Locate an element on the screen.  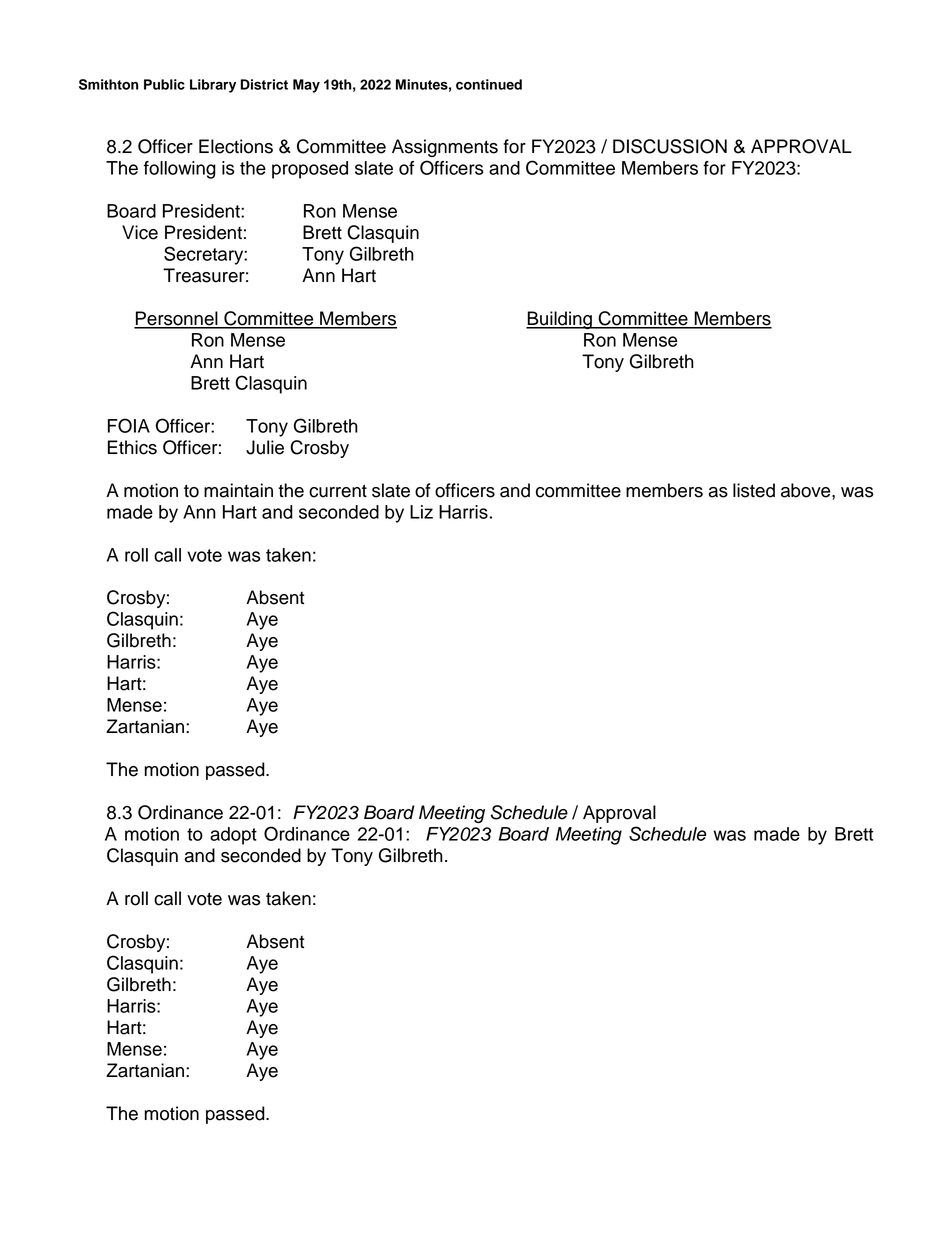
continued is located at coordinates (489, 84).
